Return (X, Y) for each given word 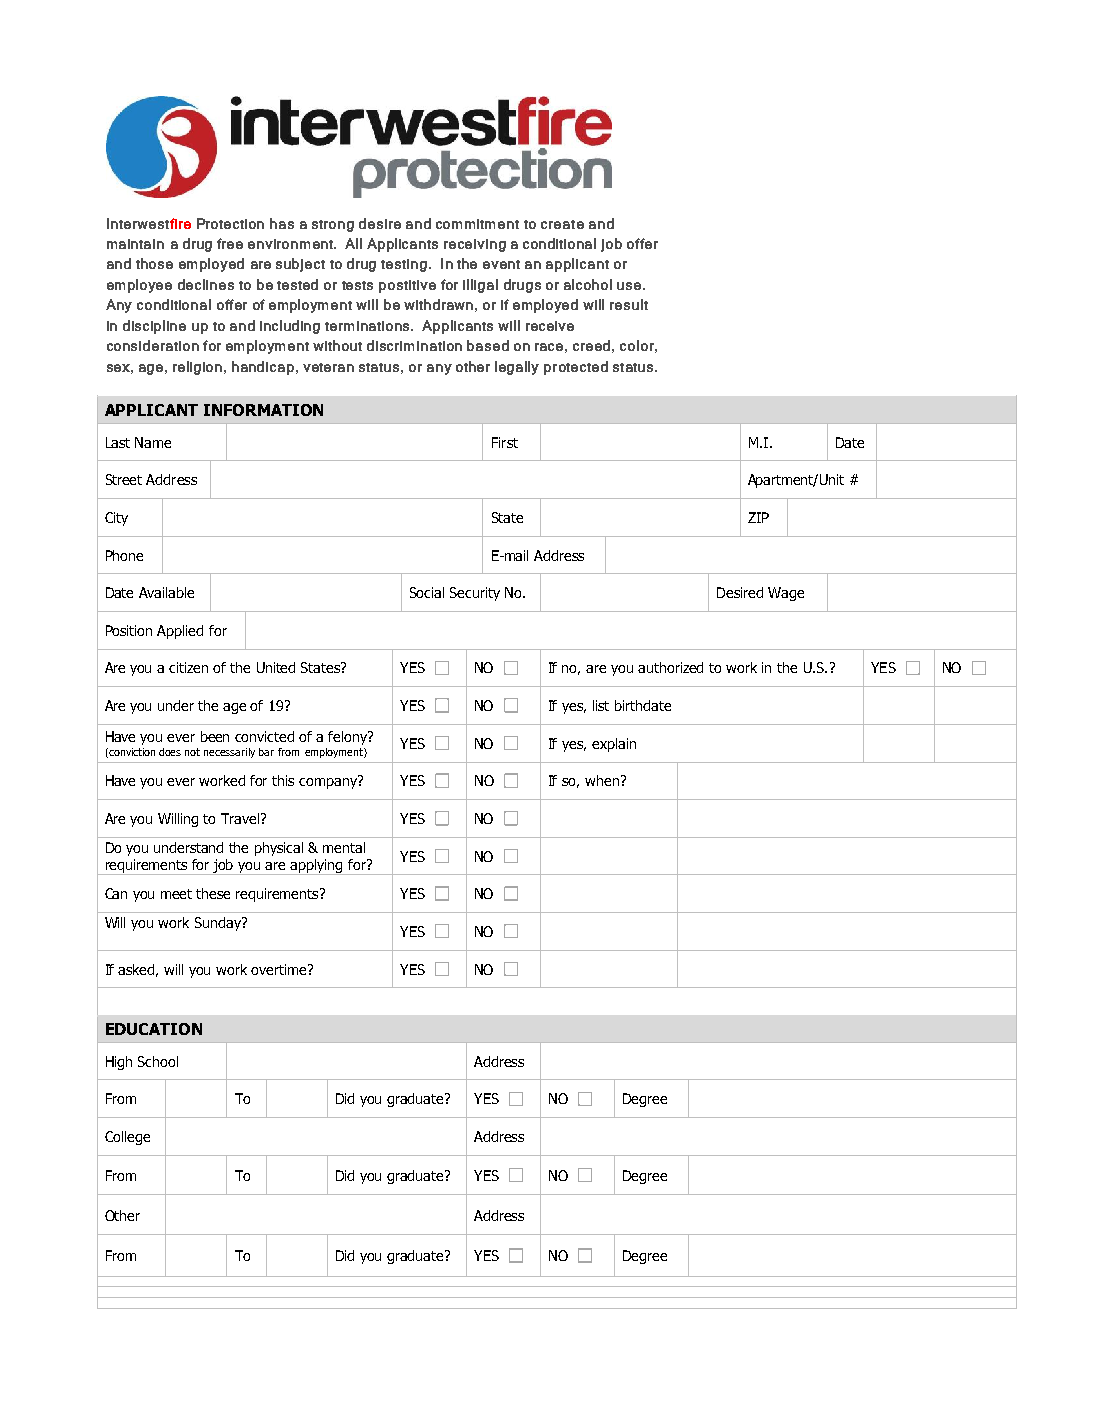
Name (153, 442)
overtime (280, 969)
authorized (670, 667)
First (505, 442)
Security (475, 594)
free (230, 243)
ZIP (758, 517)
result (629, 304)
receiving (475, 245)
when (602, 780)
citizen (188, 667)
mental (344, 847)
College (127, 1138)
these (213, 893)
